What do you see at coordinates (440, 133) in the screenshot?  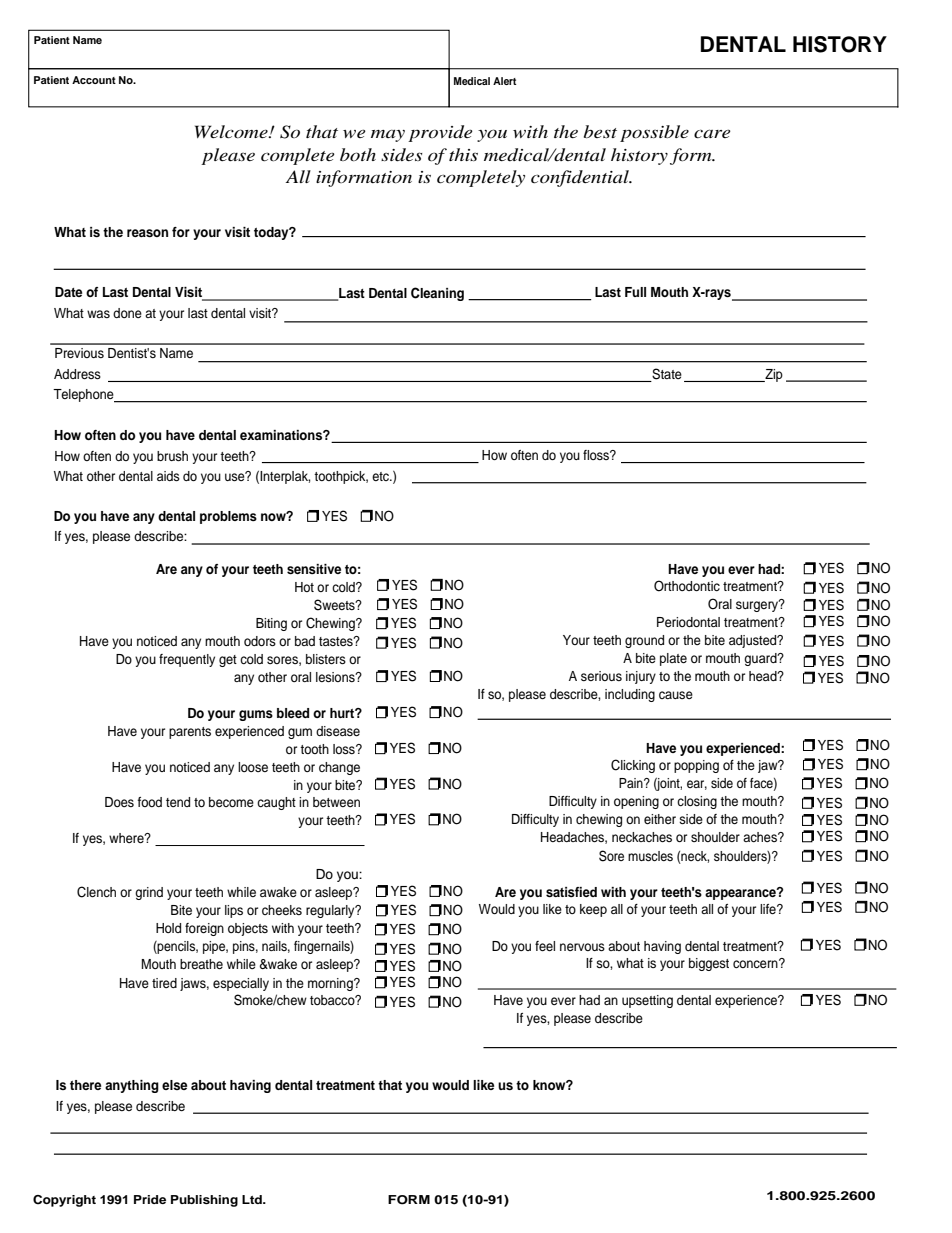 I see `provide` at bounding box center [440, 133].
